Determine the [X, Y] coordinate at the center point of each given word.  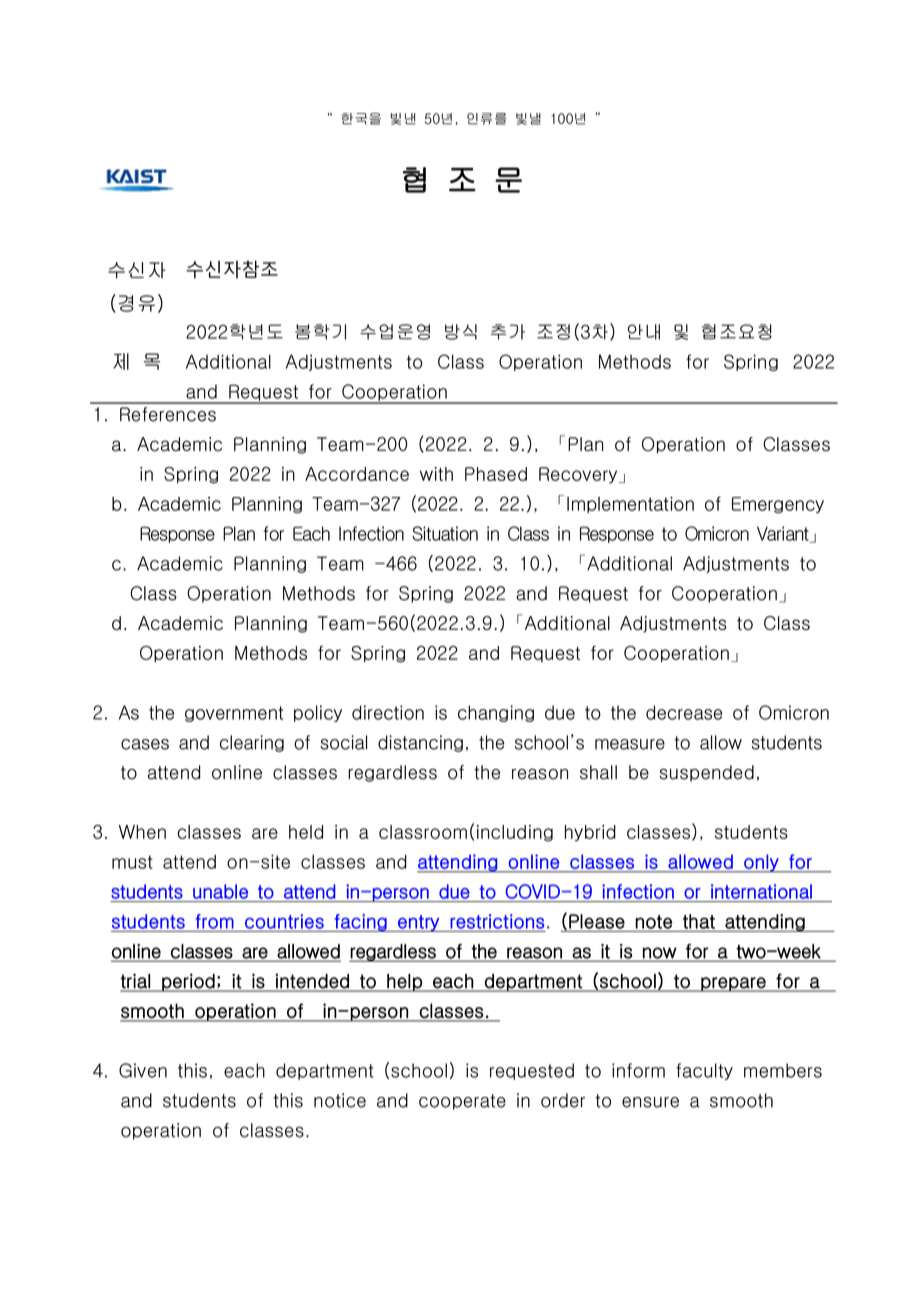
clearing [252, 743]
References [168, 414]
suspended [707, 773]
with [436, 474]
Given [143, 1070]
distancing [420, 743]
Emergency [778, 505]
